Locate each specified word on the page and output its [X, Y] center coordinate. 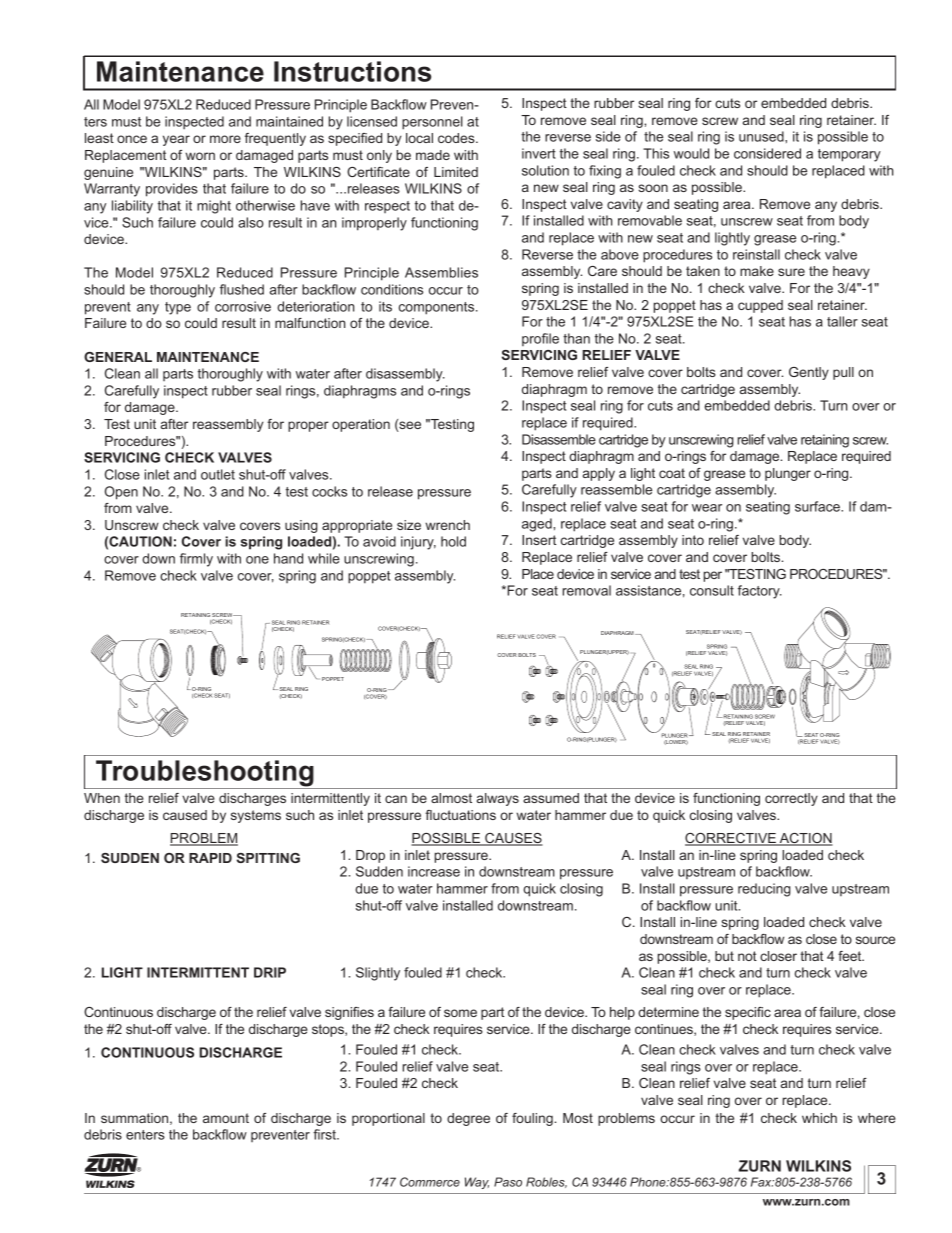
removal [586, 590]
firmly [196, 560]
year [176, 140]
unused [762, 136]
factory [760, 592]
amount [226, 1118]
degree [468, 1119]
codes [457, 138]
